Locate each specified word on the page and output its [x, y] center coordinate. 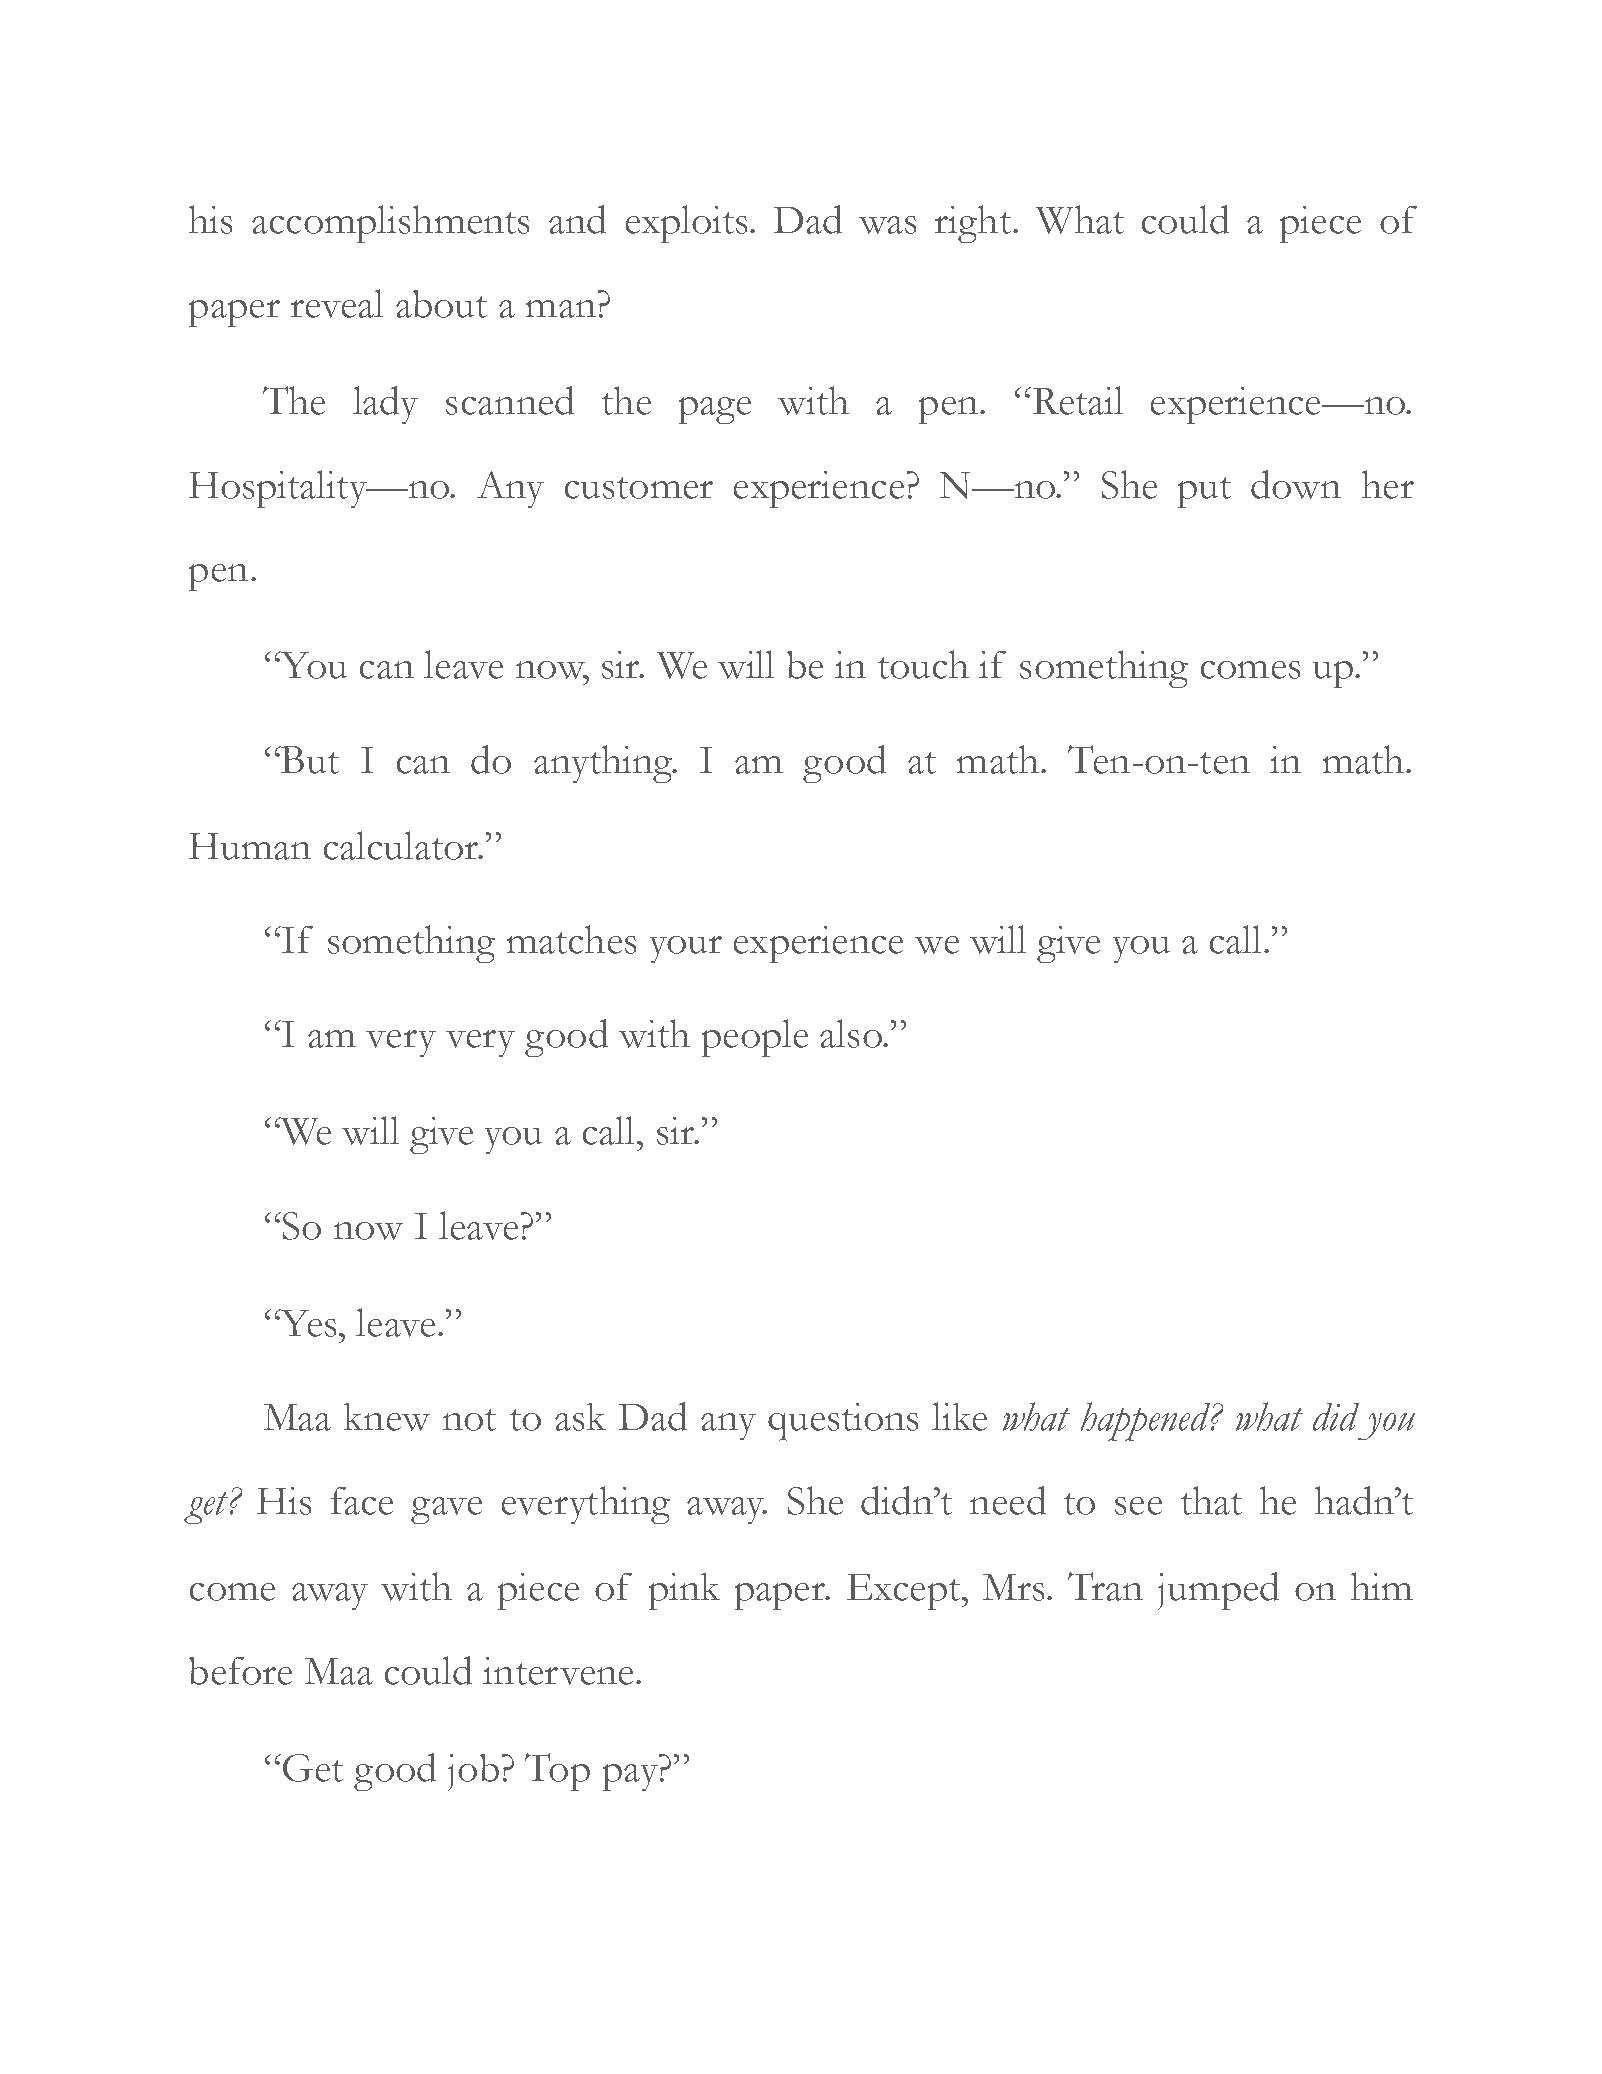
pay [630, 1777]
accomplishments [390, 224]
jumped [1218, 1591]
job [473, 1772]
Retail [1078, 400]
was [887, 225]
